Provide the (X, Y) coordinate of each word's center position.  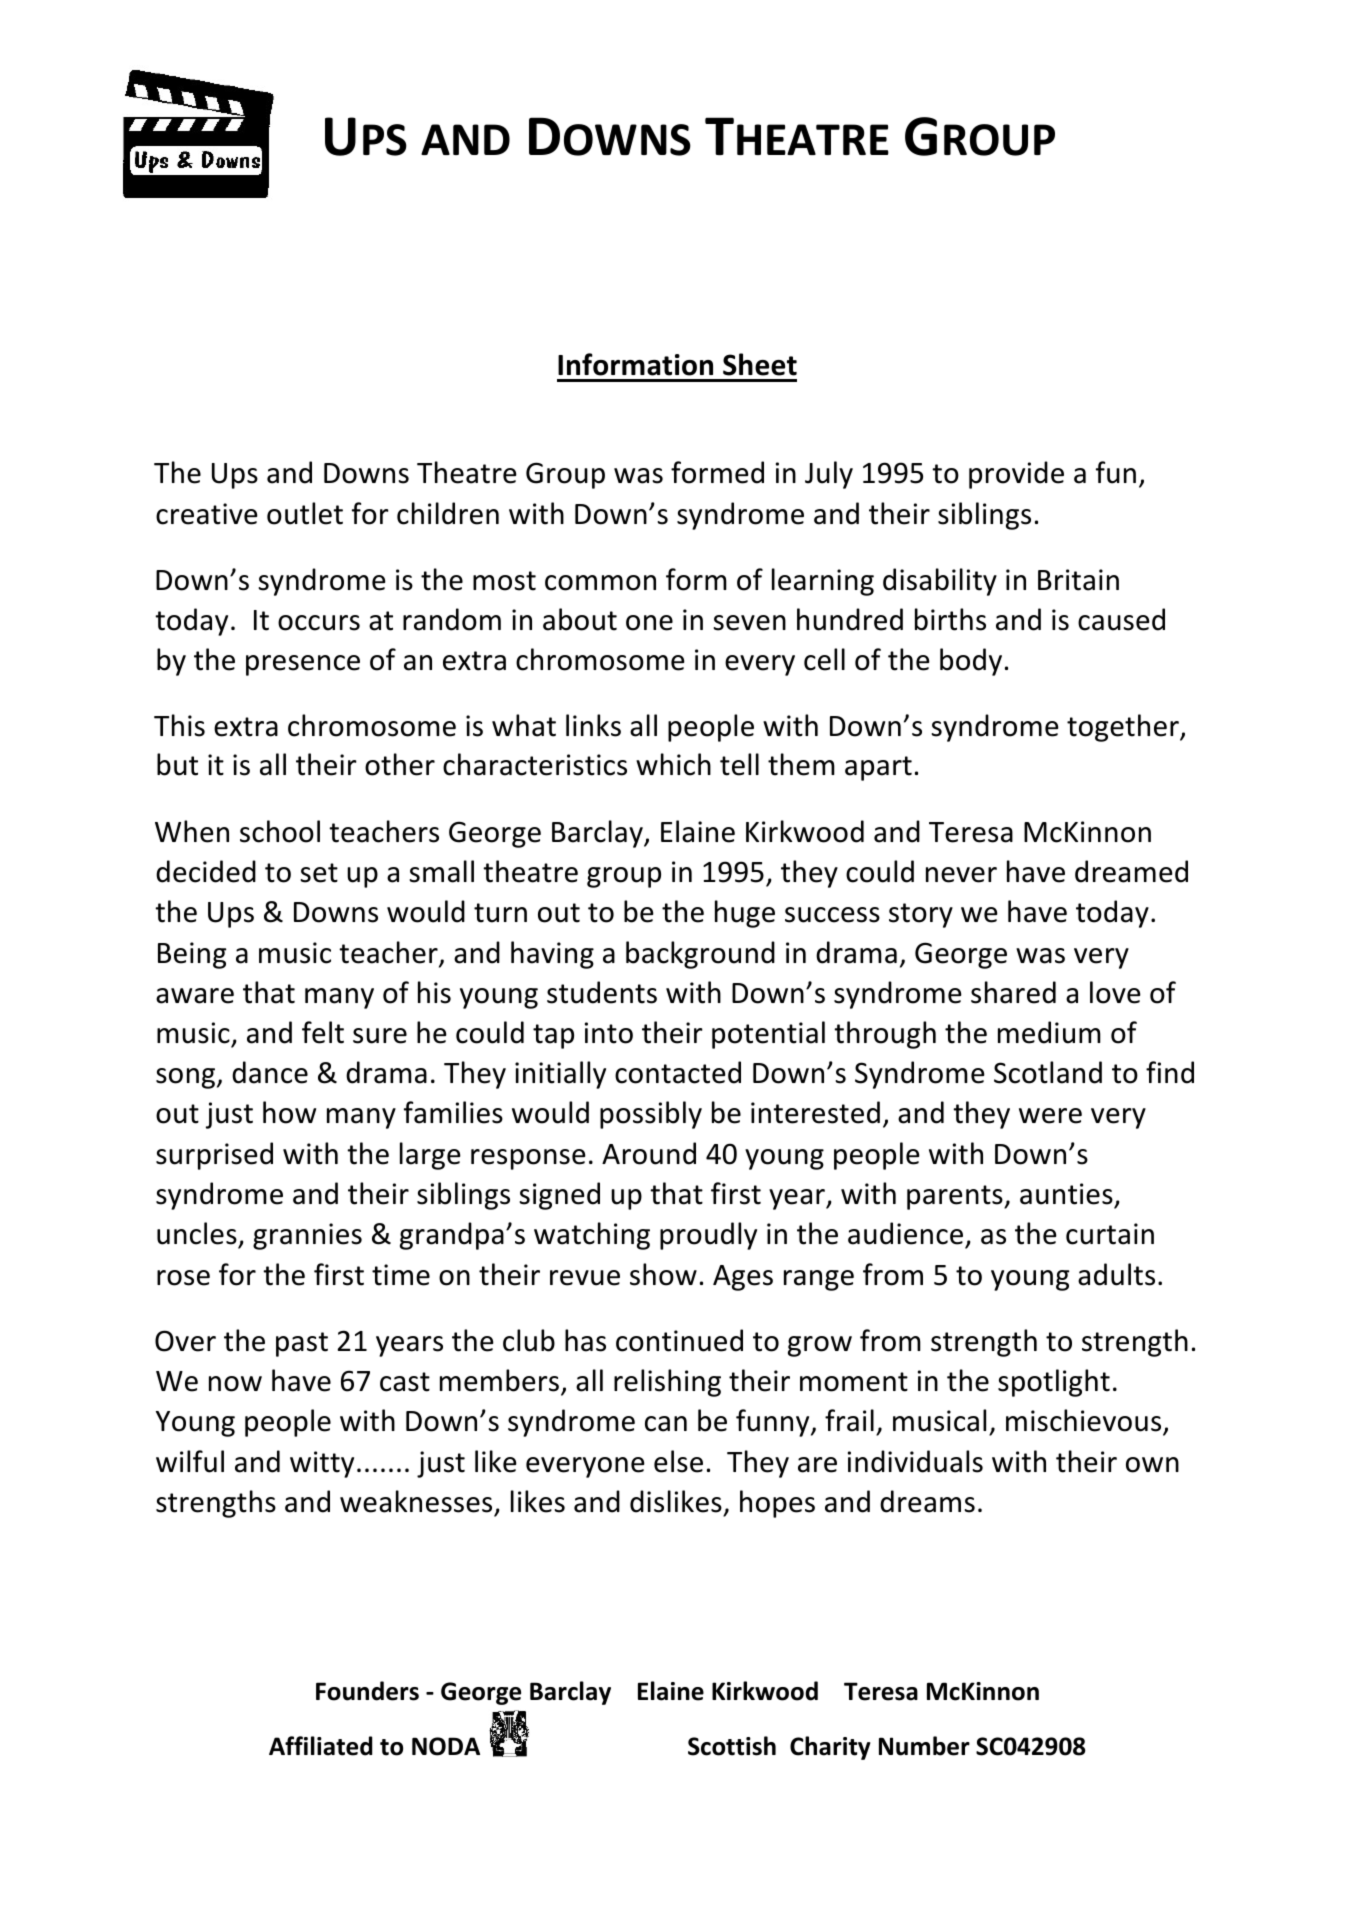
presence (303, 665)
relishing (667, 1383)
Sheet (760, 364)
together (1124, 728)
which (673, 764)
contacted (678, 1072)
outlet (305, 513)
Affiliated (320, 1746)
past (302, 1344)
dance (270, 1072)
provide (1016, 475)
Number (924, 1746)
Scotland (1048, 1072)
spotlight (1054, 1383)
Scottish (732, 1746)
